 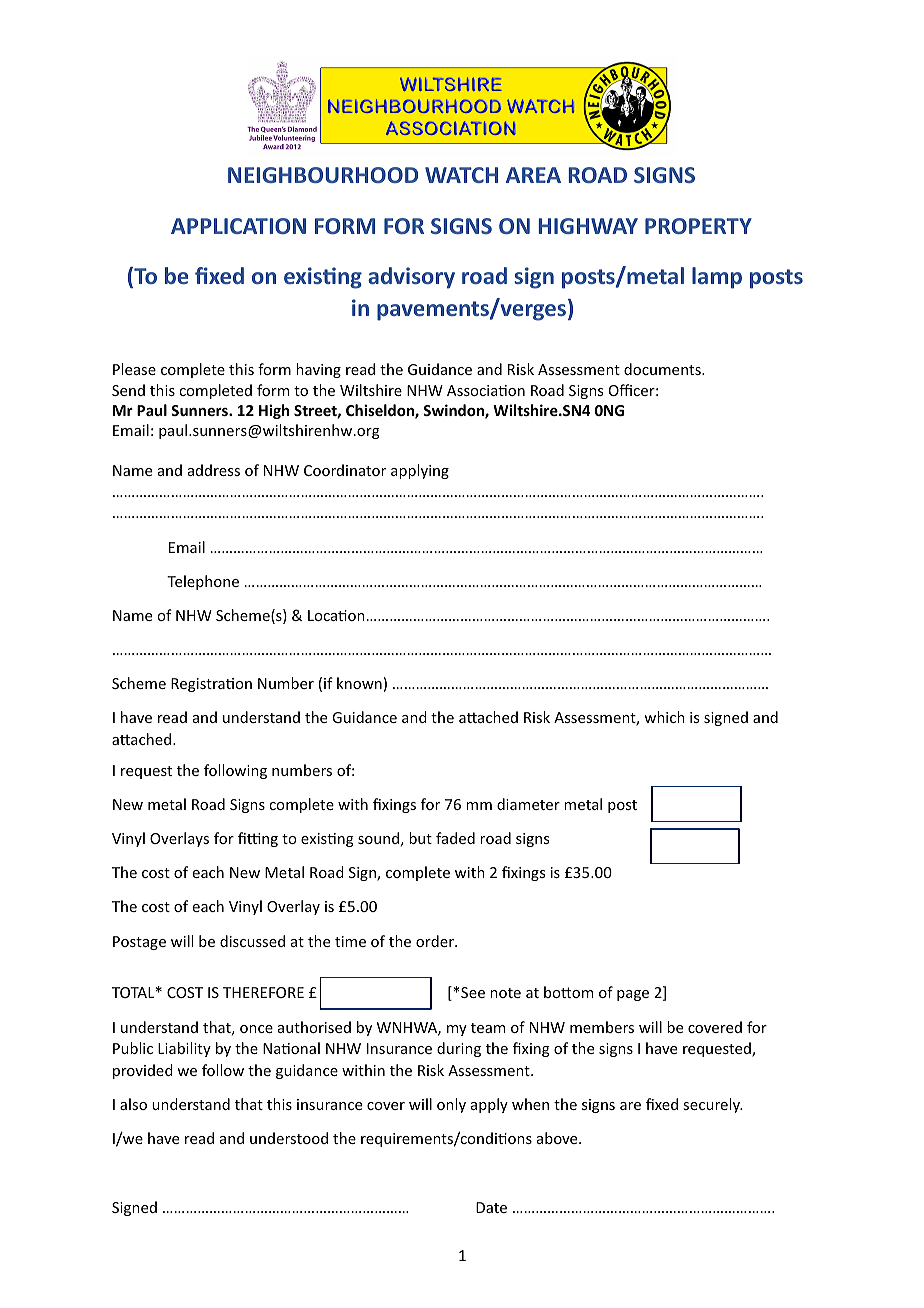 What do you see at coordinates (698, 226) in the screenshot?
I see `PROPERTY` at bounding box center [698, 226].
